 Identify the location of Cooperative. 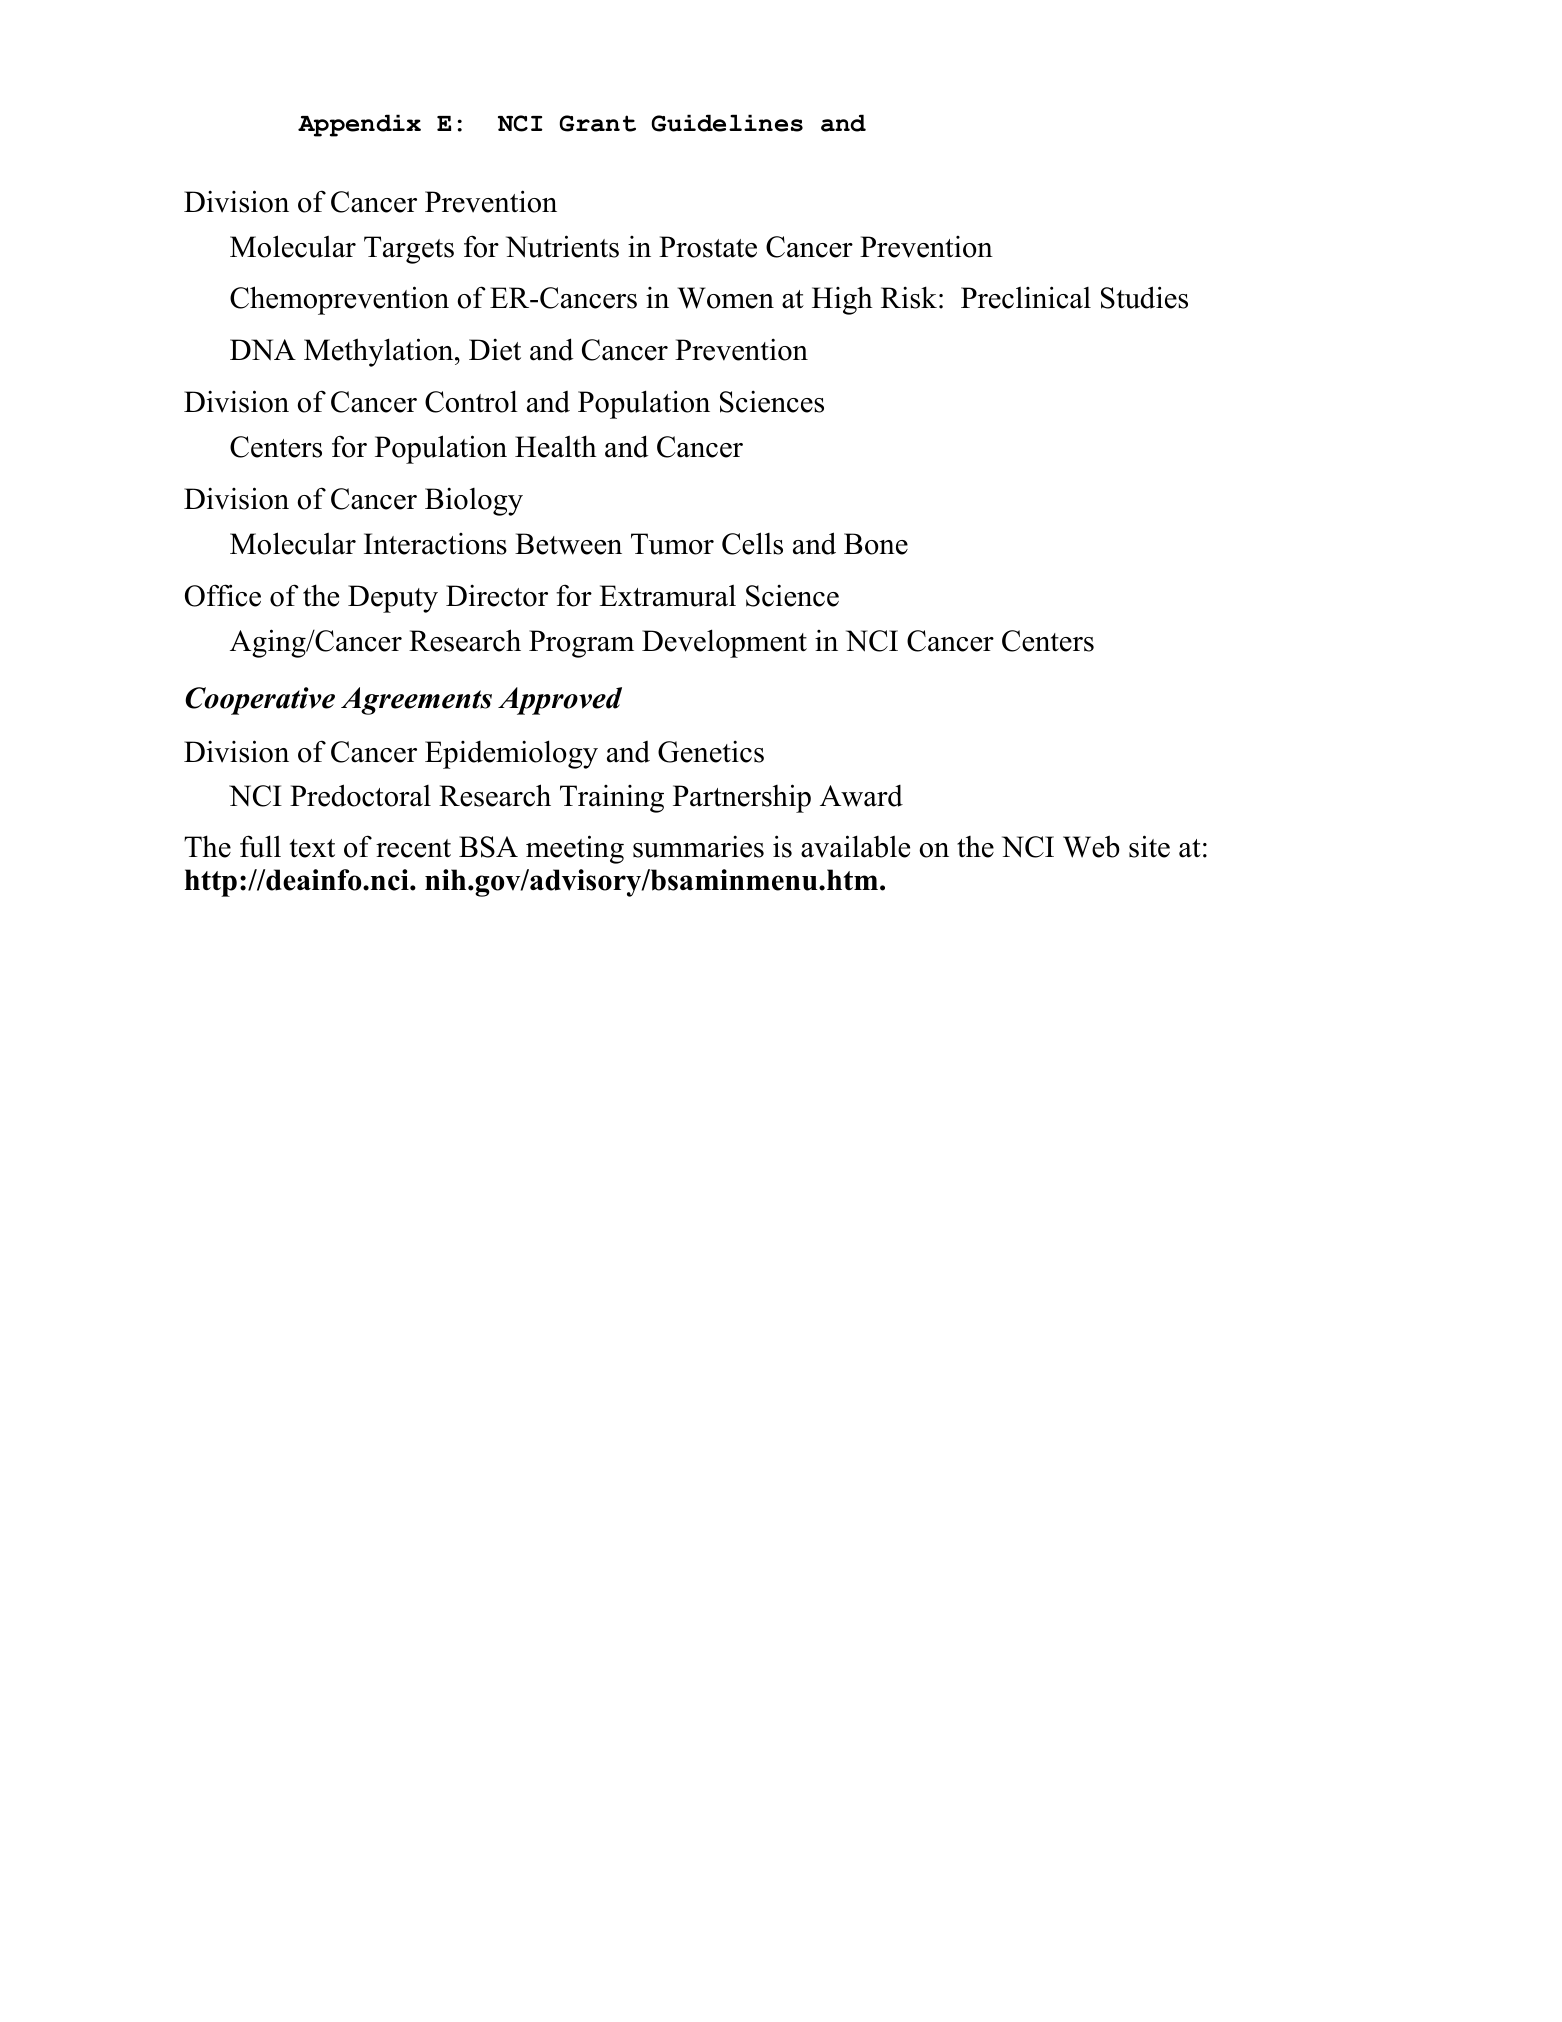
(260, 701).
